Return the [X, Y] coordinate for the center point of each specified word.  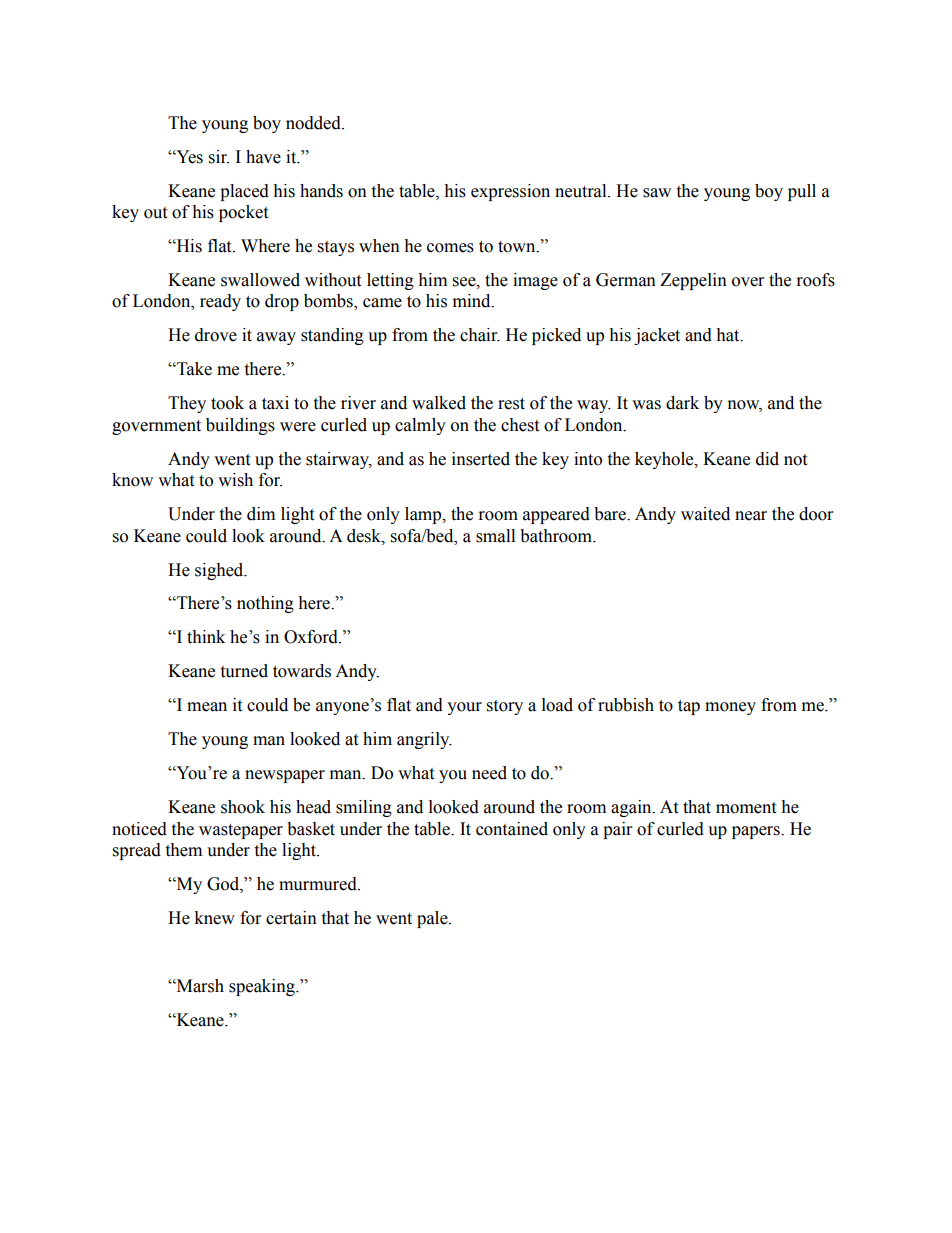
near [751, 516]
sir [219, 157]
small [495, 536]
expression [510, 192]
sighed [220, 571]
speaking [263, 987]
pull [802, 192]
